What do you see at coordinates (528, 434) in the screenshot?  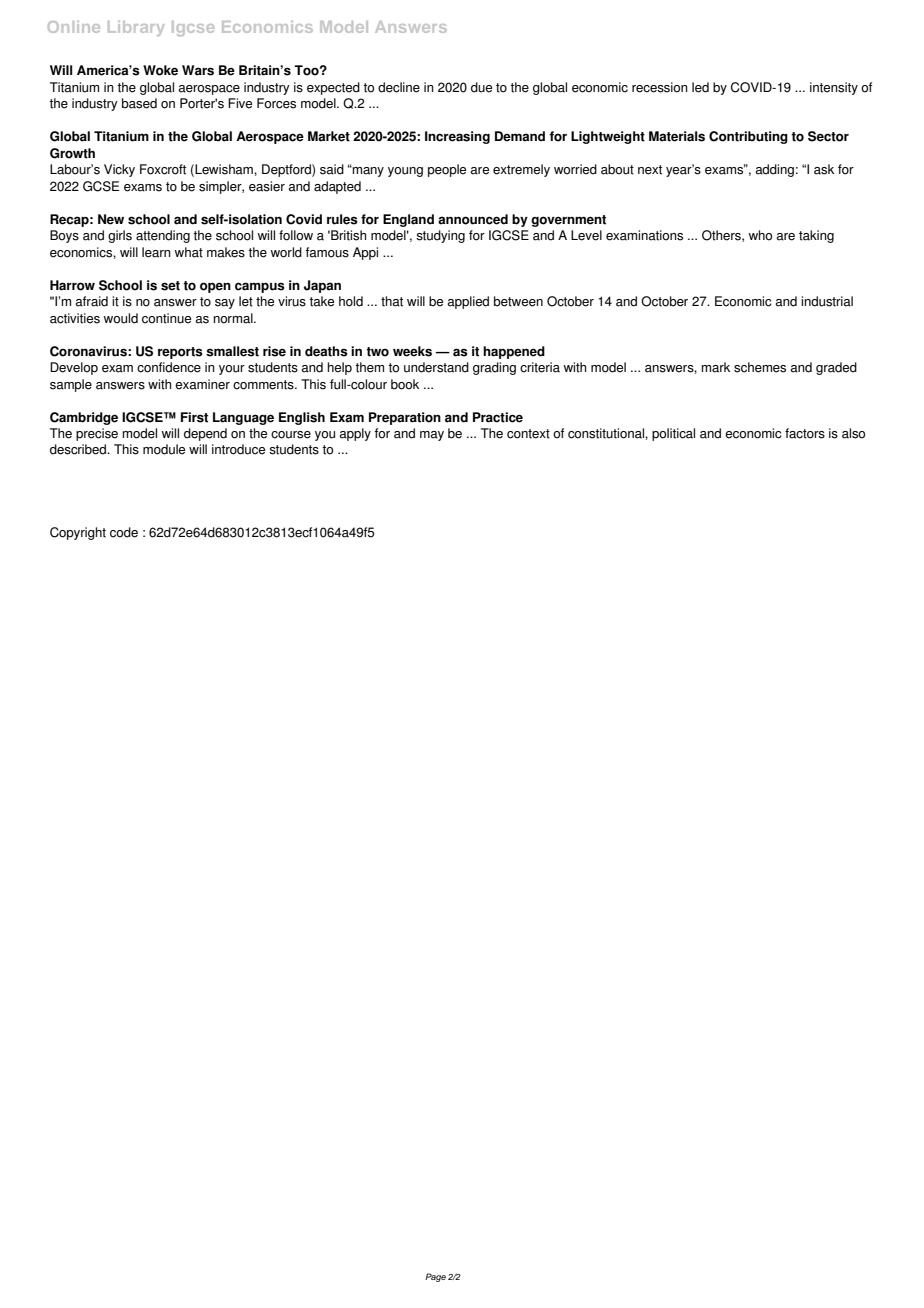 I see `context` at bounding box center [528, 434].
